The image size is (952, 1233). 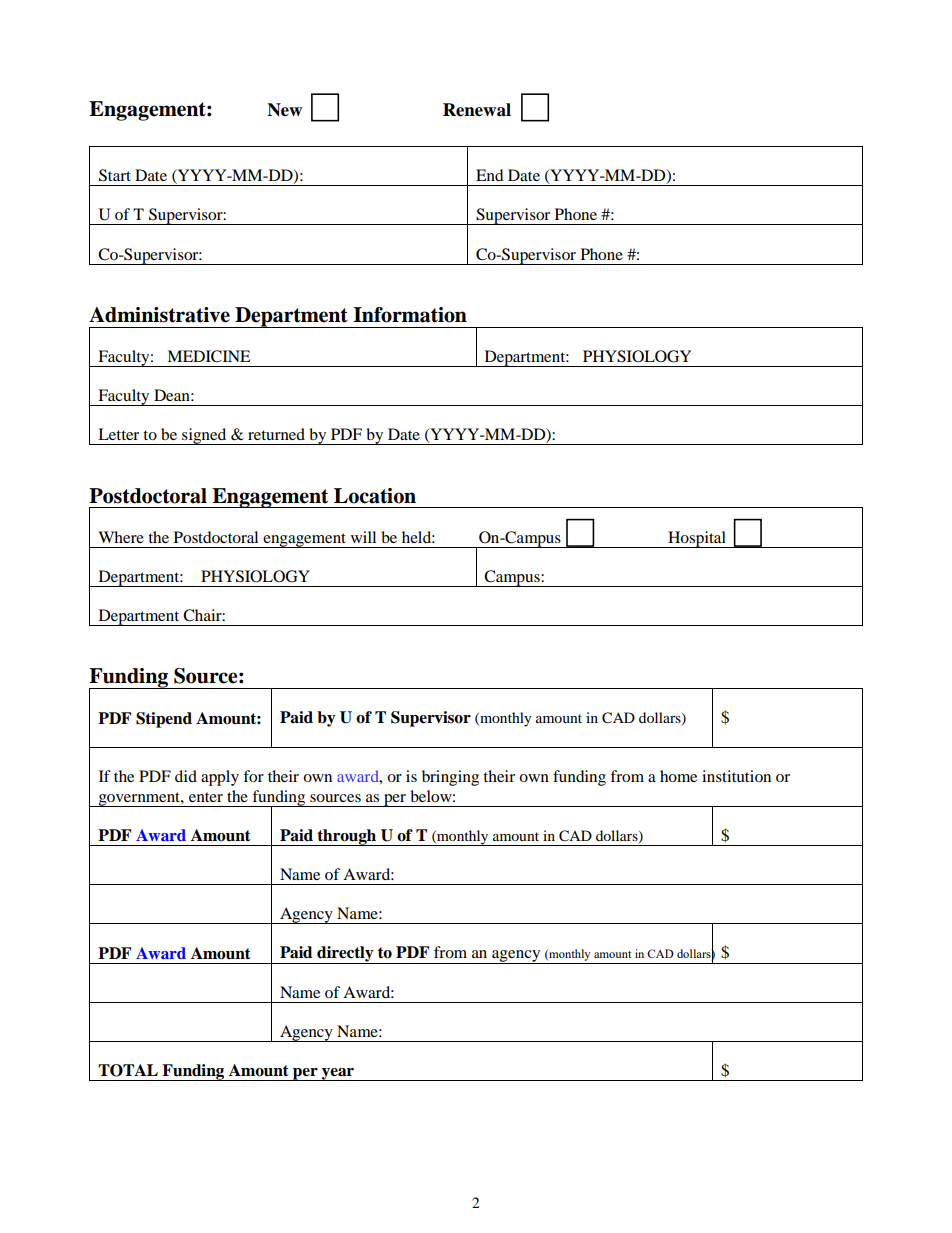 What do you see at coordinates (450, 778) in the screenshot?
I see `bringing` at bounding box center [450, 778].
